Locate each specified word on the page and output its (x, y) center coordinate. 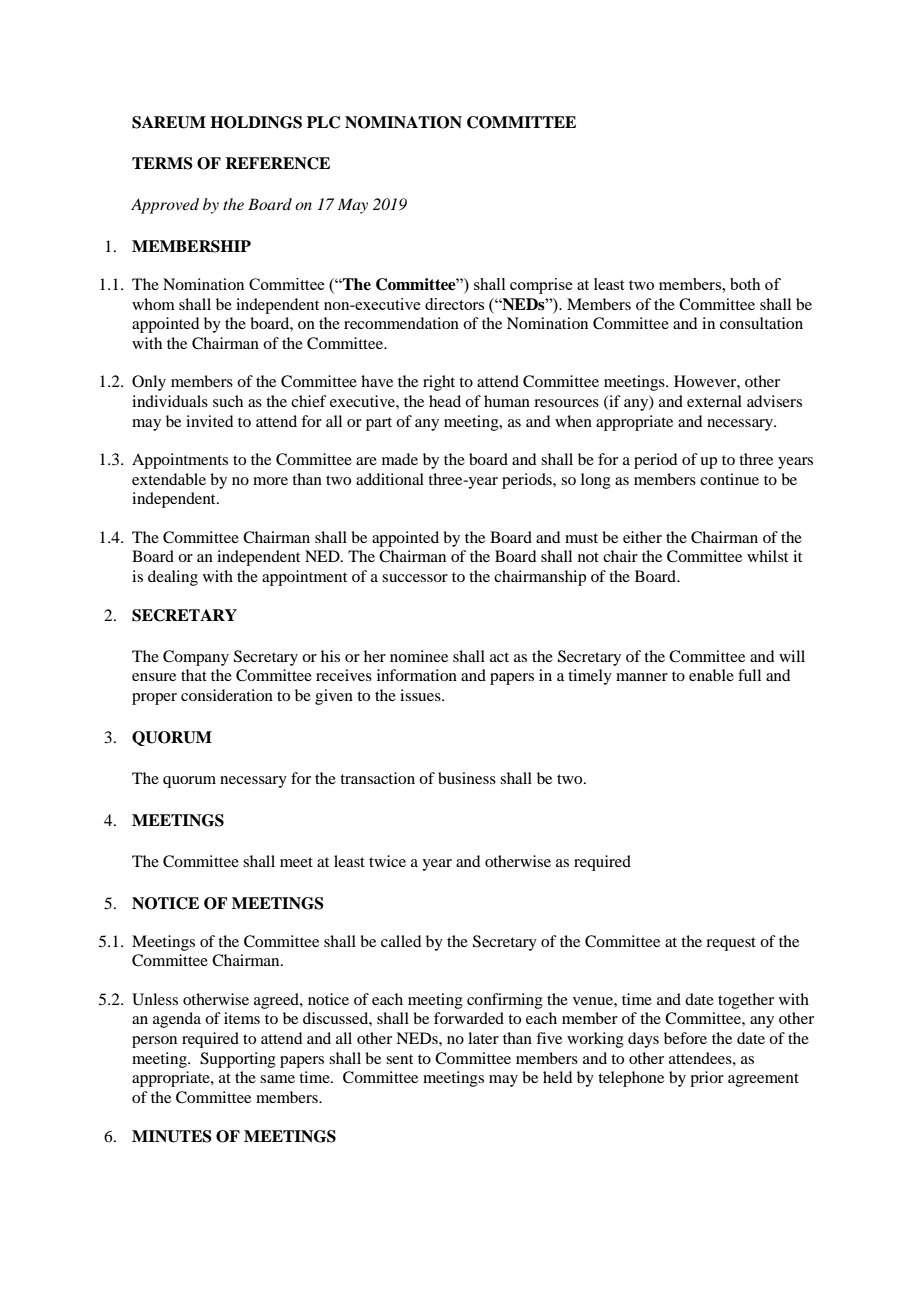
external (714, 401)
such (228, 401)
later (483, 1038)
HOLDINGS (256, 122)
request (731, 944)
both (745, 284)
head (445, 401)
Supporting (238, 1060)
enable (711, 675)
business (467, 778)
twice (387, 861)
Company (196, 658)
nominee (419, 656)
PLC (323, 122)
